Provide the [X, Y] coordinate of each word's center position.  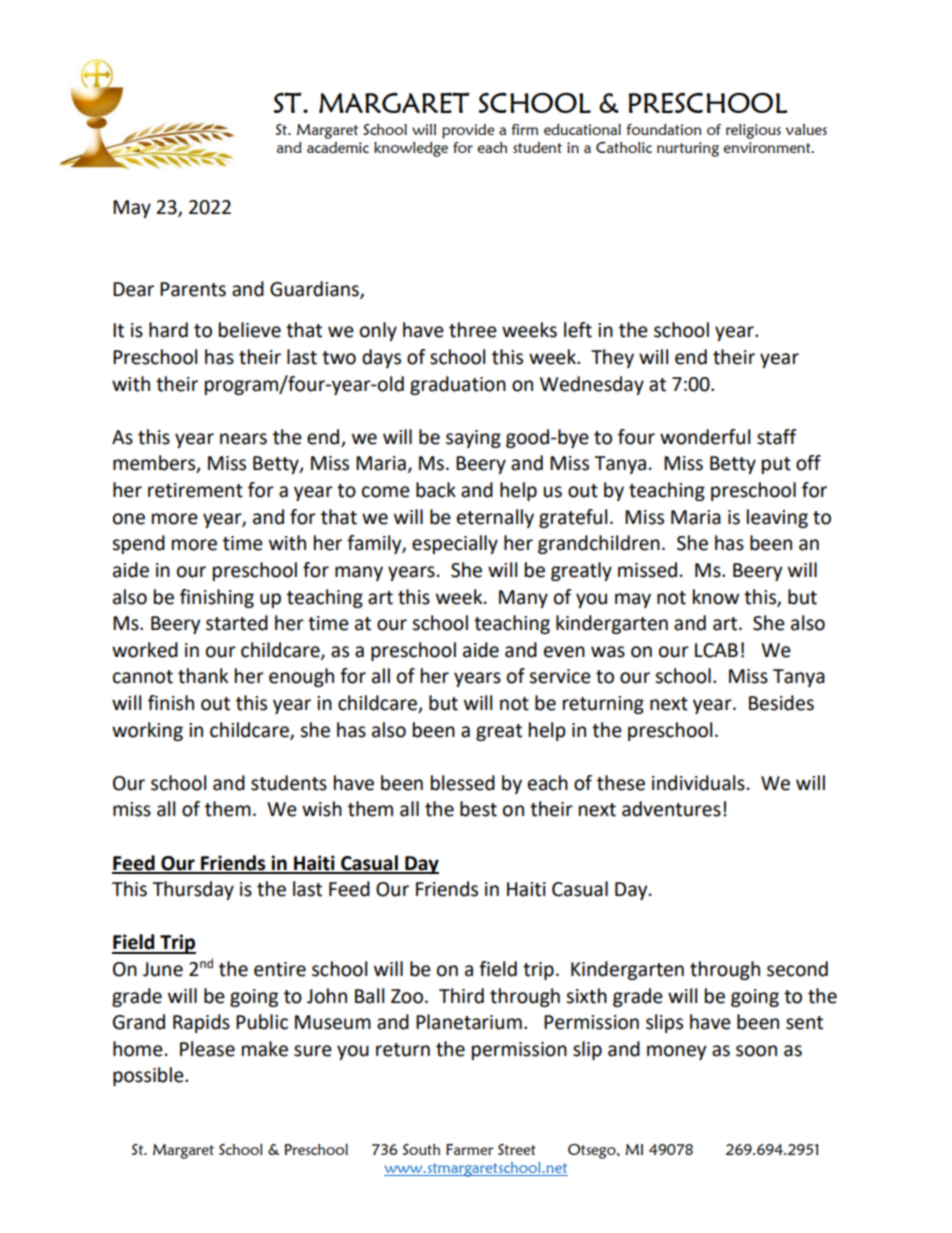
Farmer [469, 1149]
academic [338, 147]
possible [149, 1076]
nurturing [688, 149]
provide [468, 131]
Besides [781, 703]
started [237, 623]
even [564, 652]
